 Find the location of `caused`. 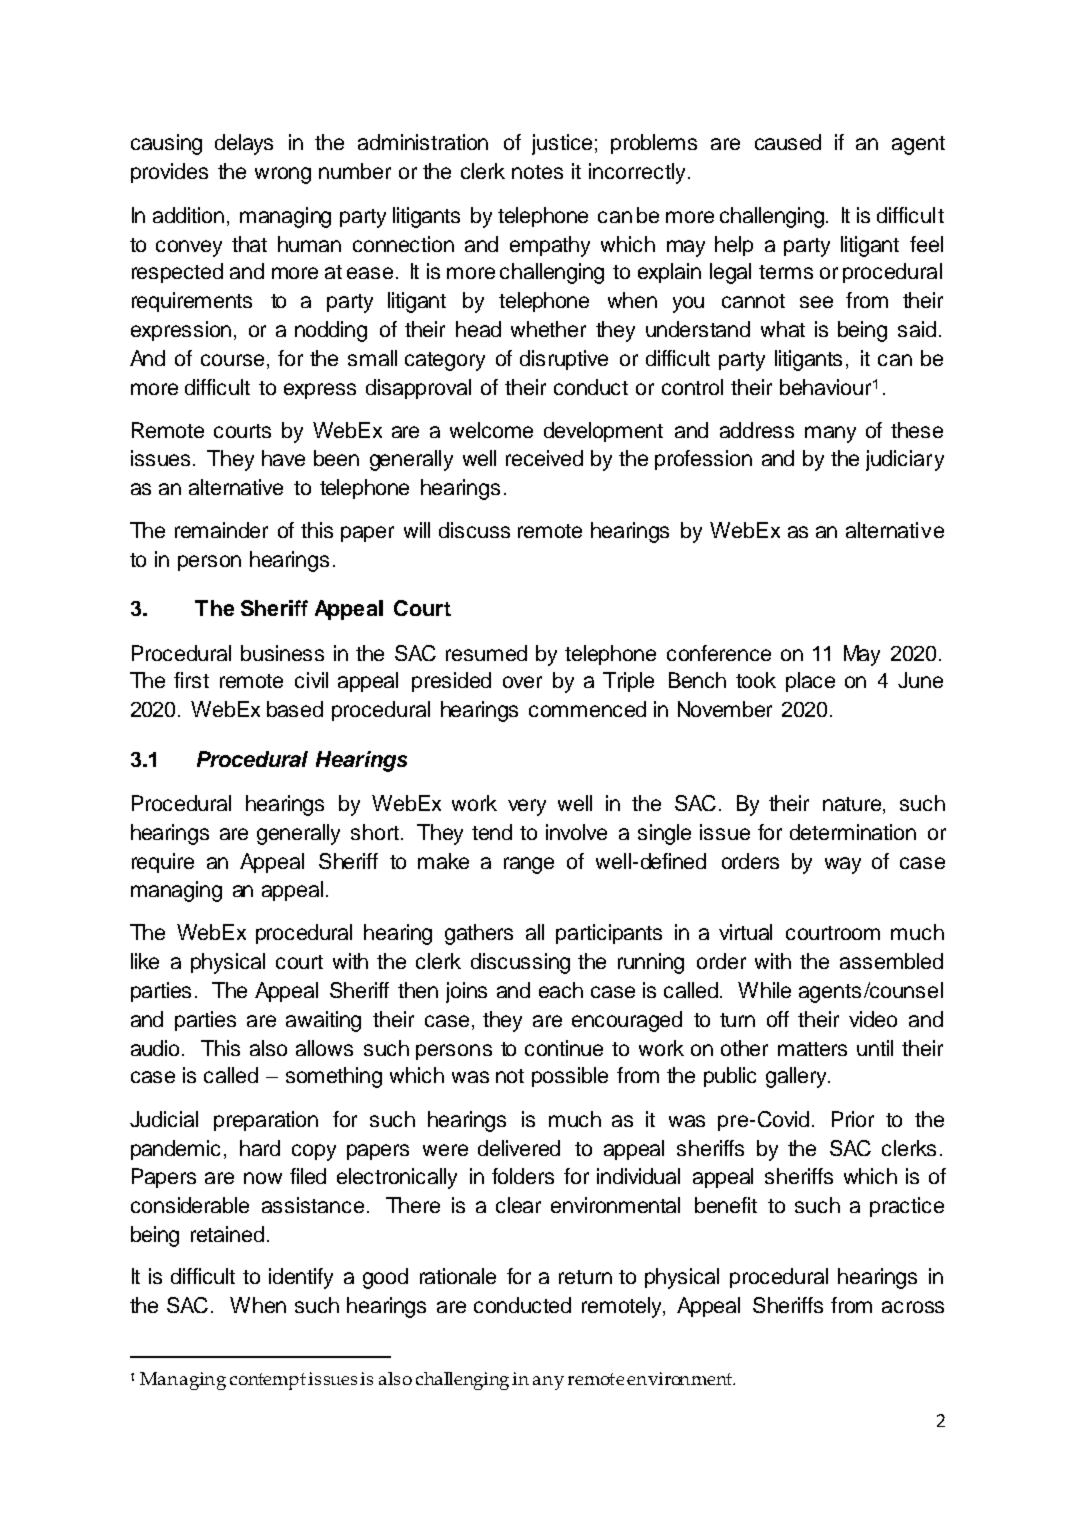

caused is located at coordinates (788, 142).
